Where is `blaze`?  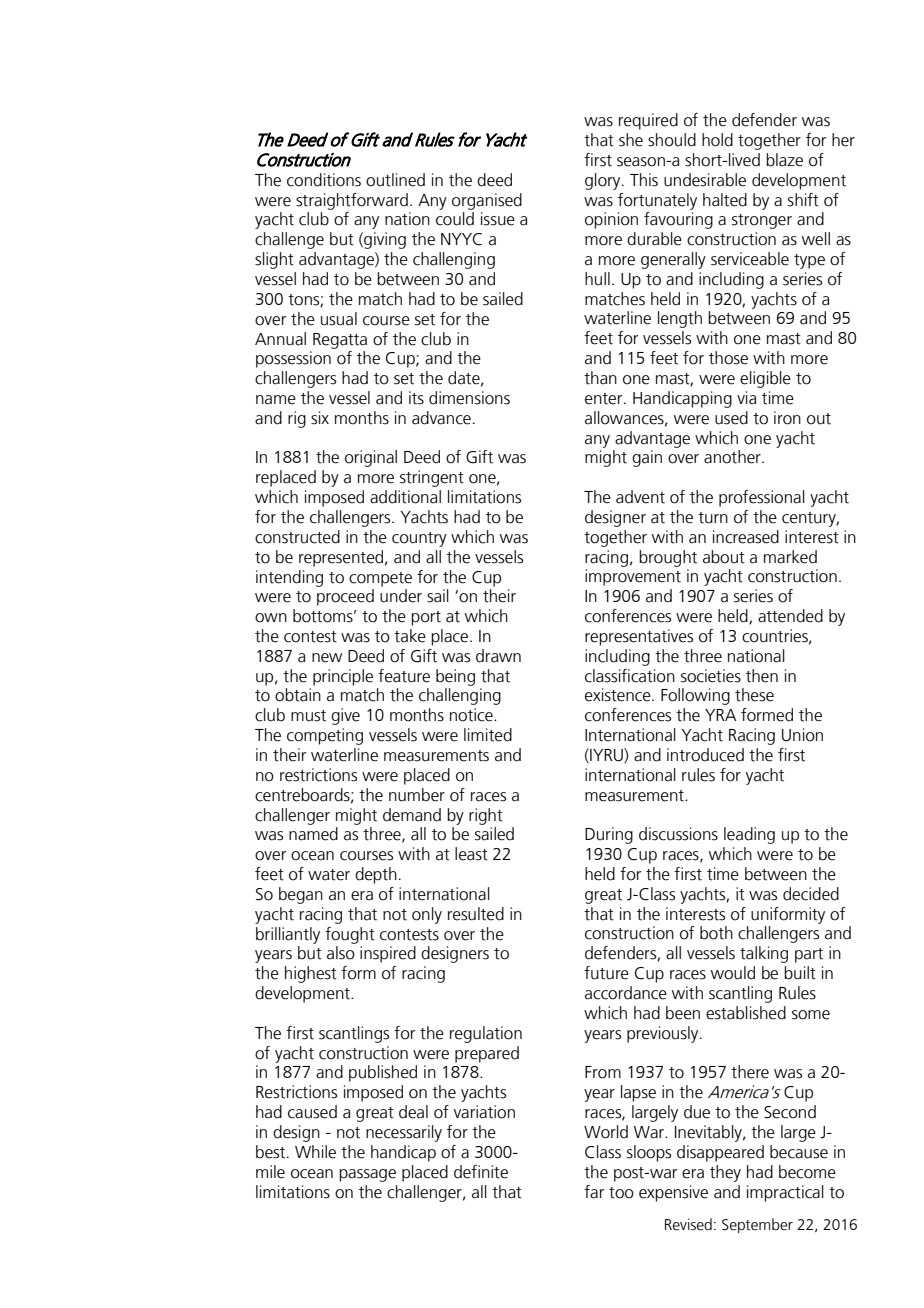
blaze is located at coordinates (784, 160).
